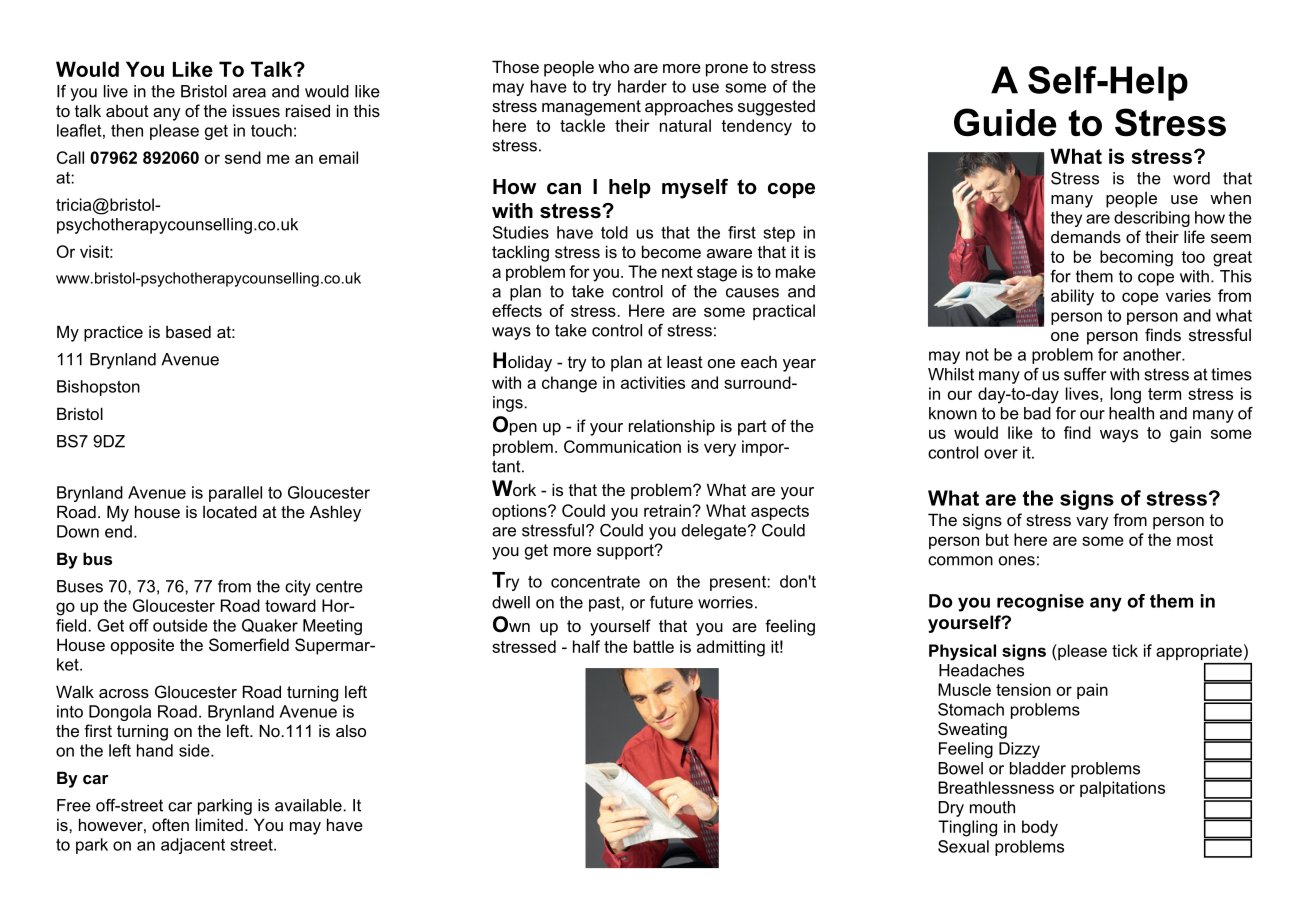 The width and height of the document is (1308, 924). What do you see at coordinates (1005, 122) in the document?
I see `Guide` at bounding box center [1005, 122].
